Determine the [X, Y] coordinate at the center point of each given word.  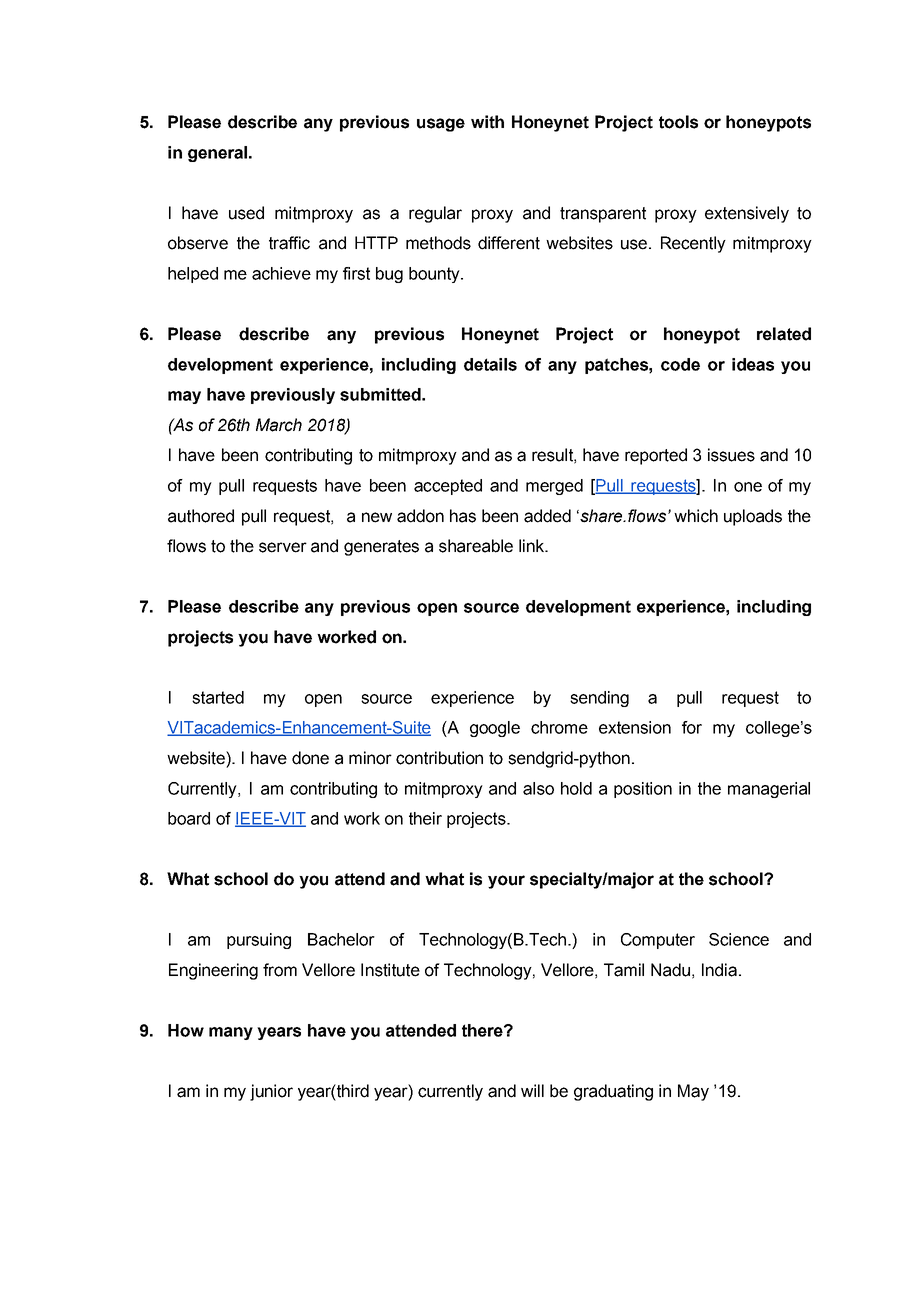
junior [271, 1092]
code [680, 364]
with [487, 122]
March [279, 425]
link [532, 545]
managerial [769, 790]
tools [678, 122]
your [506, 882]
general [217, 154]
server [283, 547]
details [490, 364]
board [189, 818]
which [696, 516]
